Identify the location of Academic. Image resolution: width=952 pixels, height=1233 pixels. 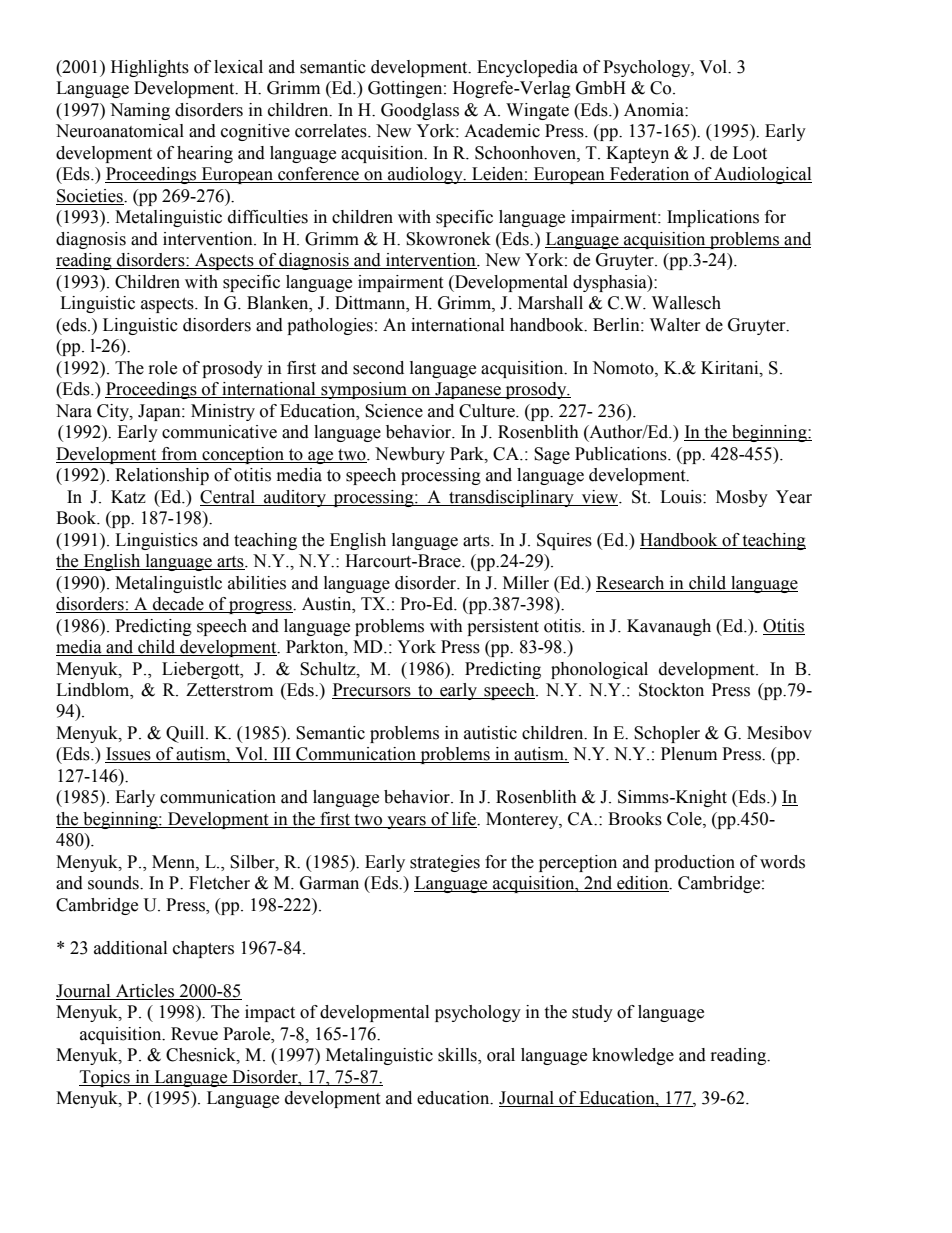
(502, 131).
